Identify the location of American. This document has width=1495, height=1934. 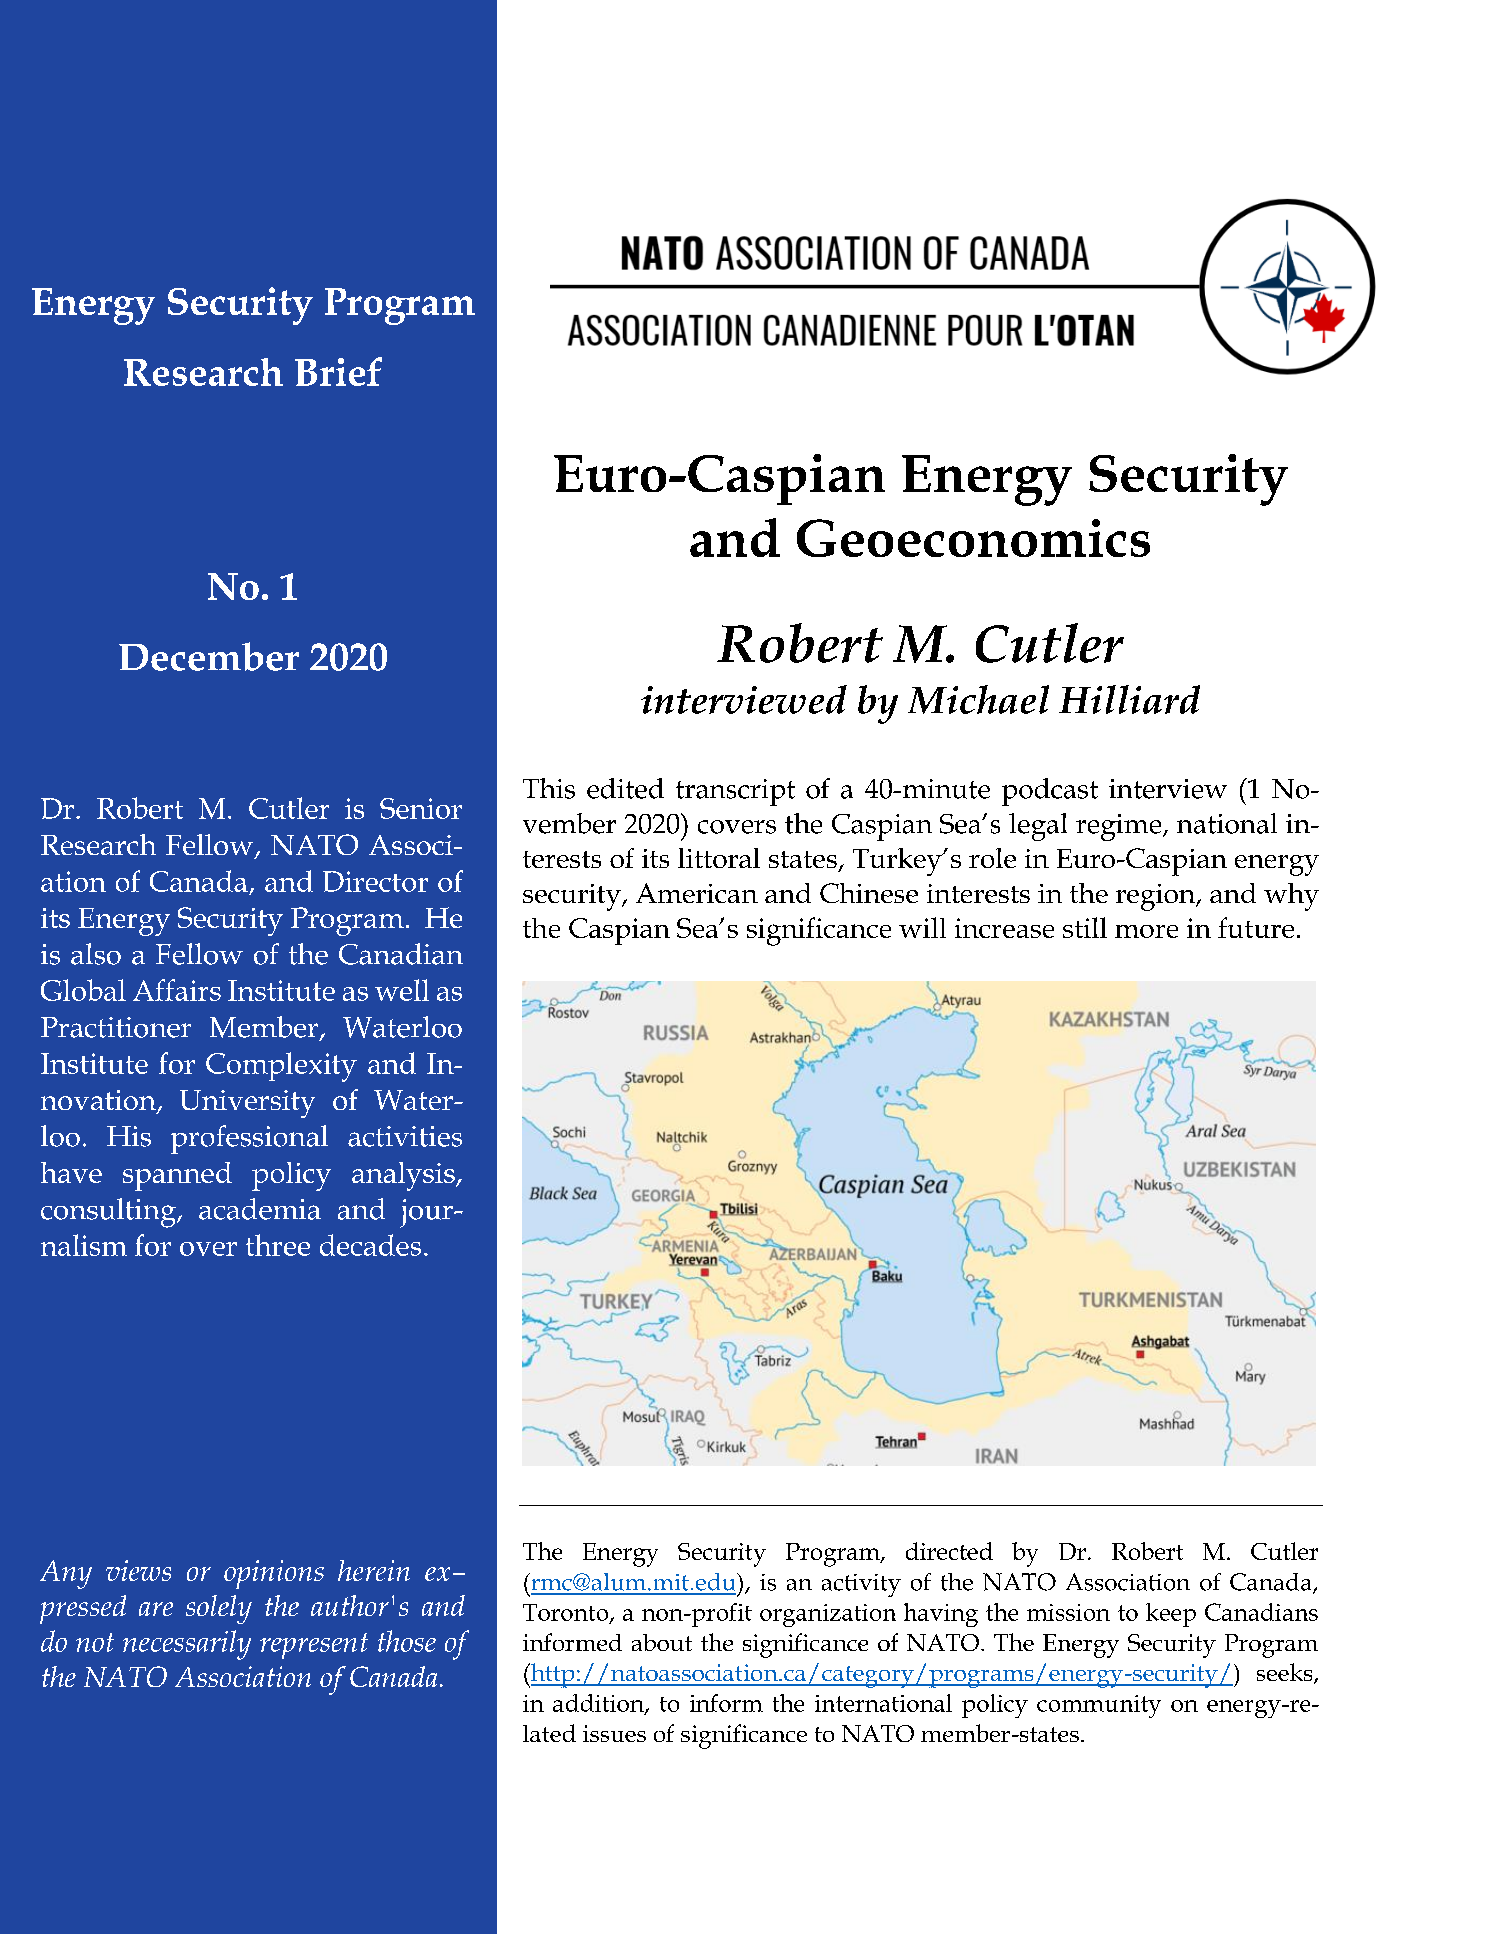
(697, 893).
